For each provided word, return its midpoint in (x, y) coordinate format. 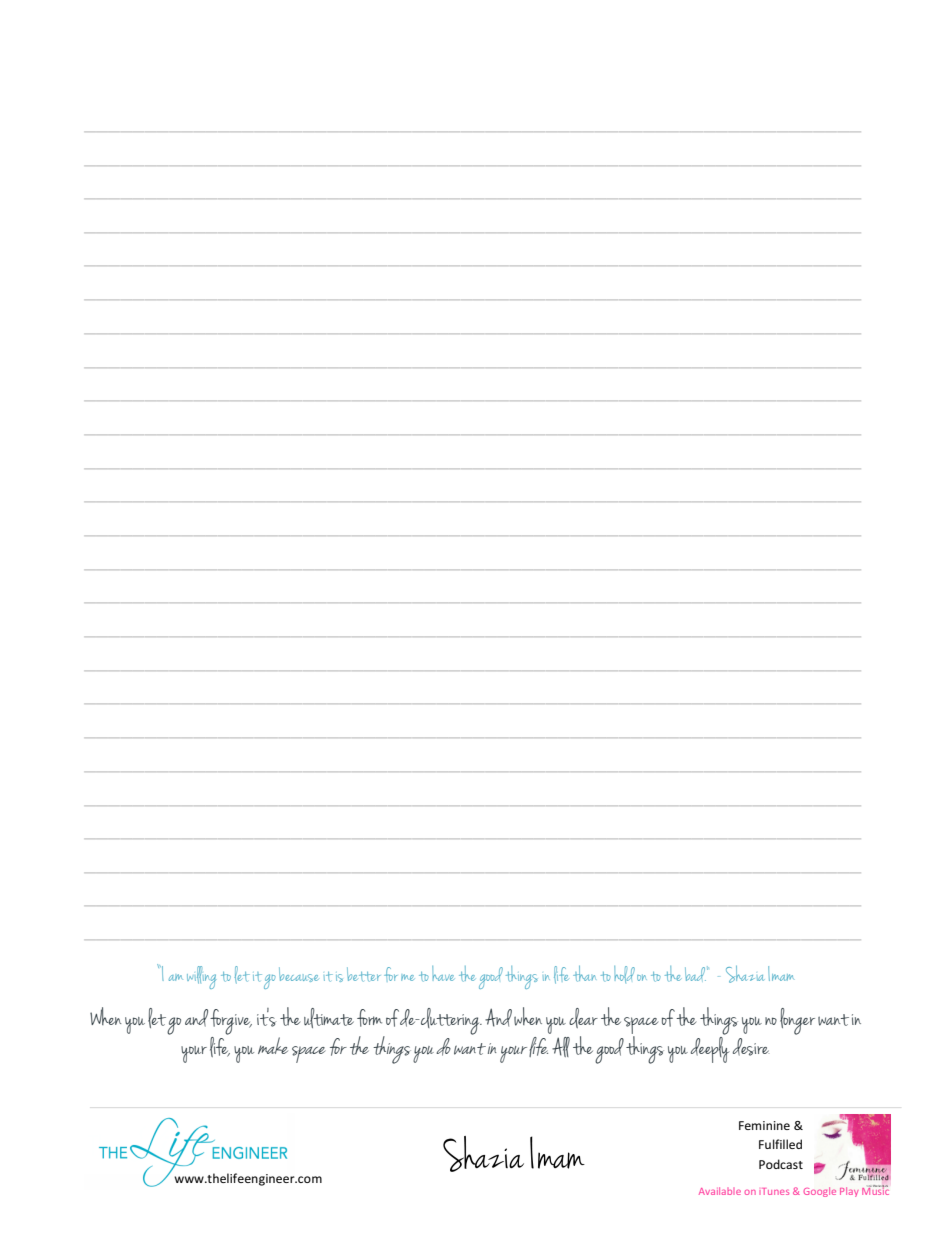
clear (583, 1018)
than (584, 974)
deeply (710, 1048)
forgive (231, 1022)
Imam (781, 973)
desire (751, 1047)
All (561, 1047)
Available (720, 1191)
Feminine (764, 1125)
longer (797, 1021)
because (299, 974)
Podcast (781, 1164)
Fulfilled (780, 1144)
